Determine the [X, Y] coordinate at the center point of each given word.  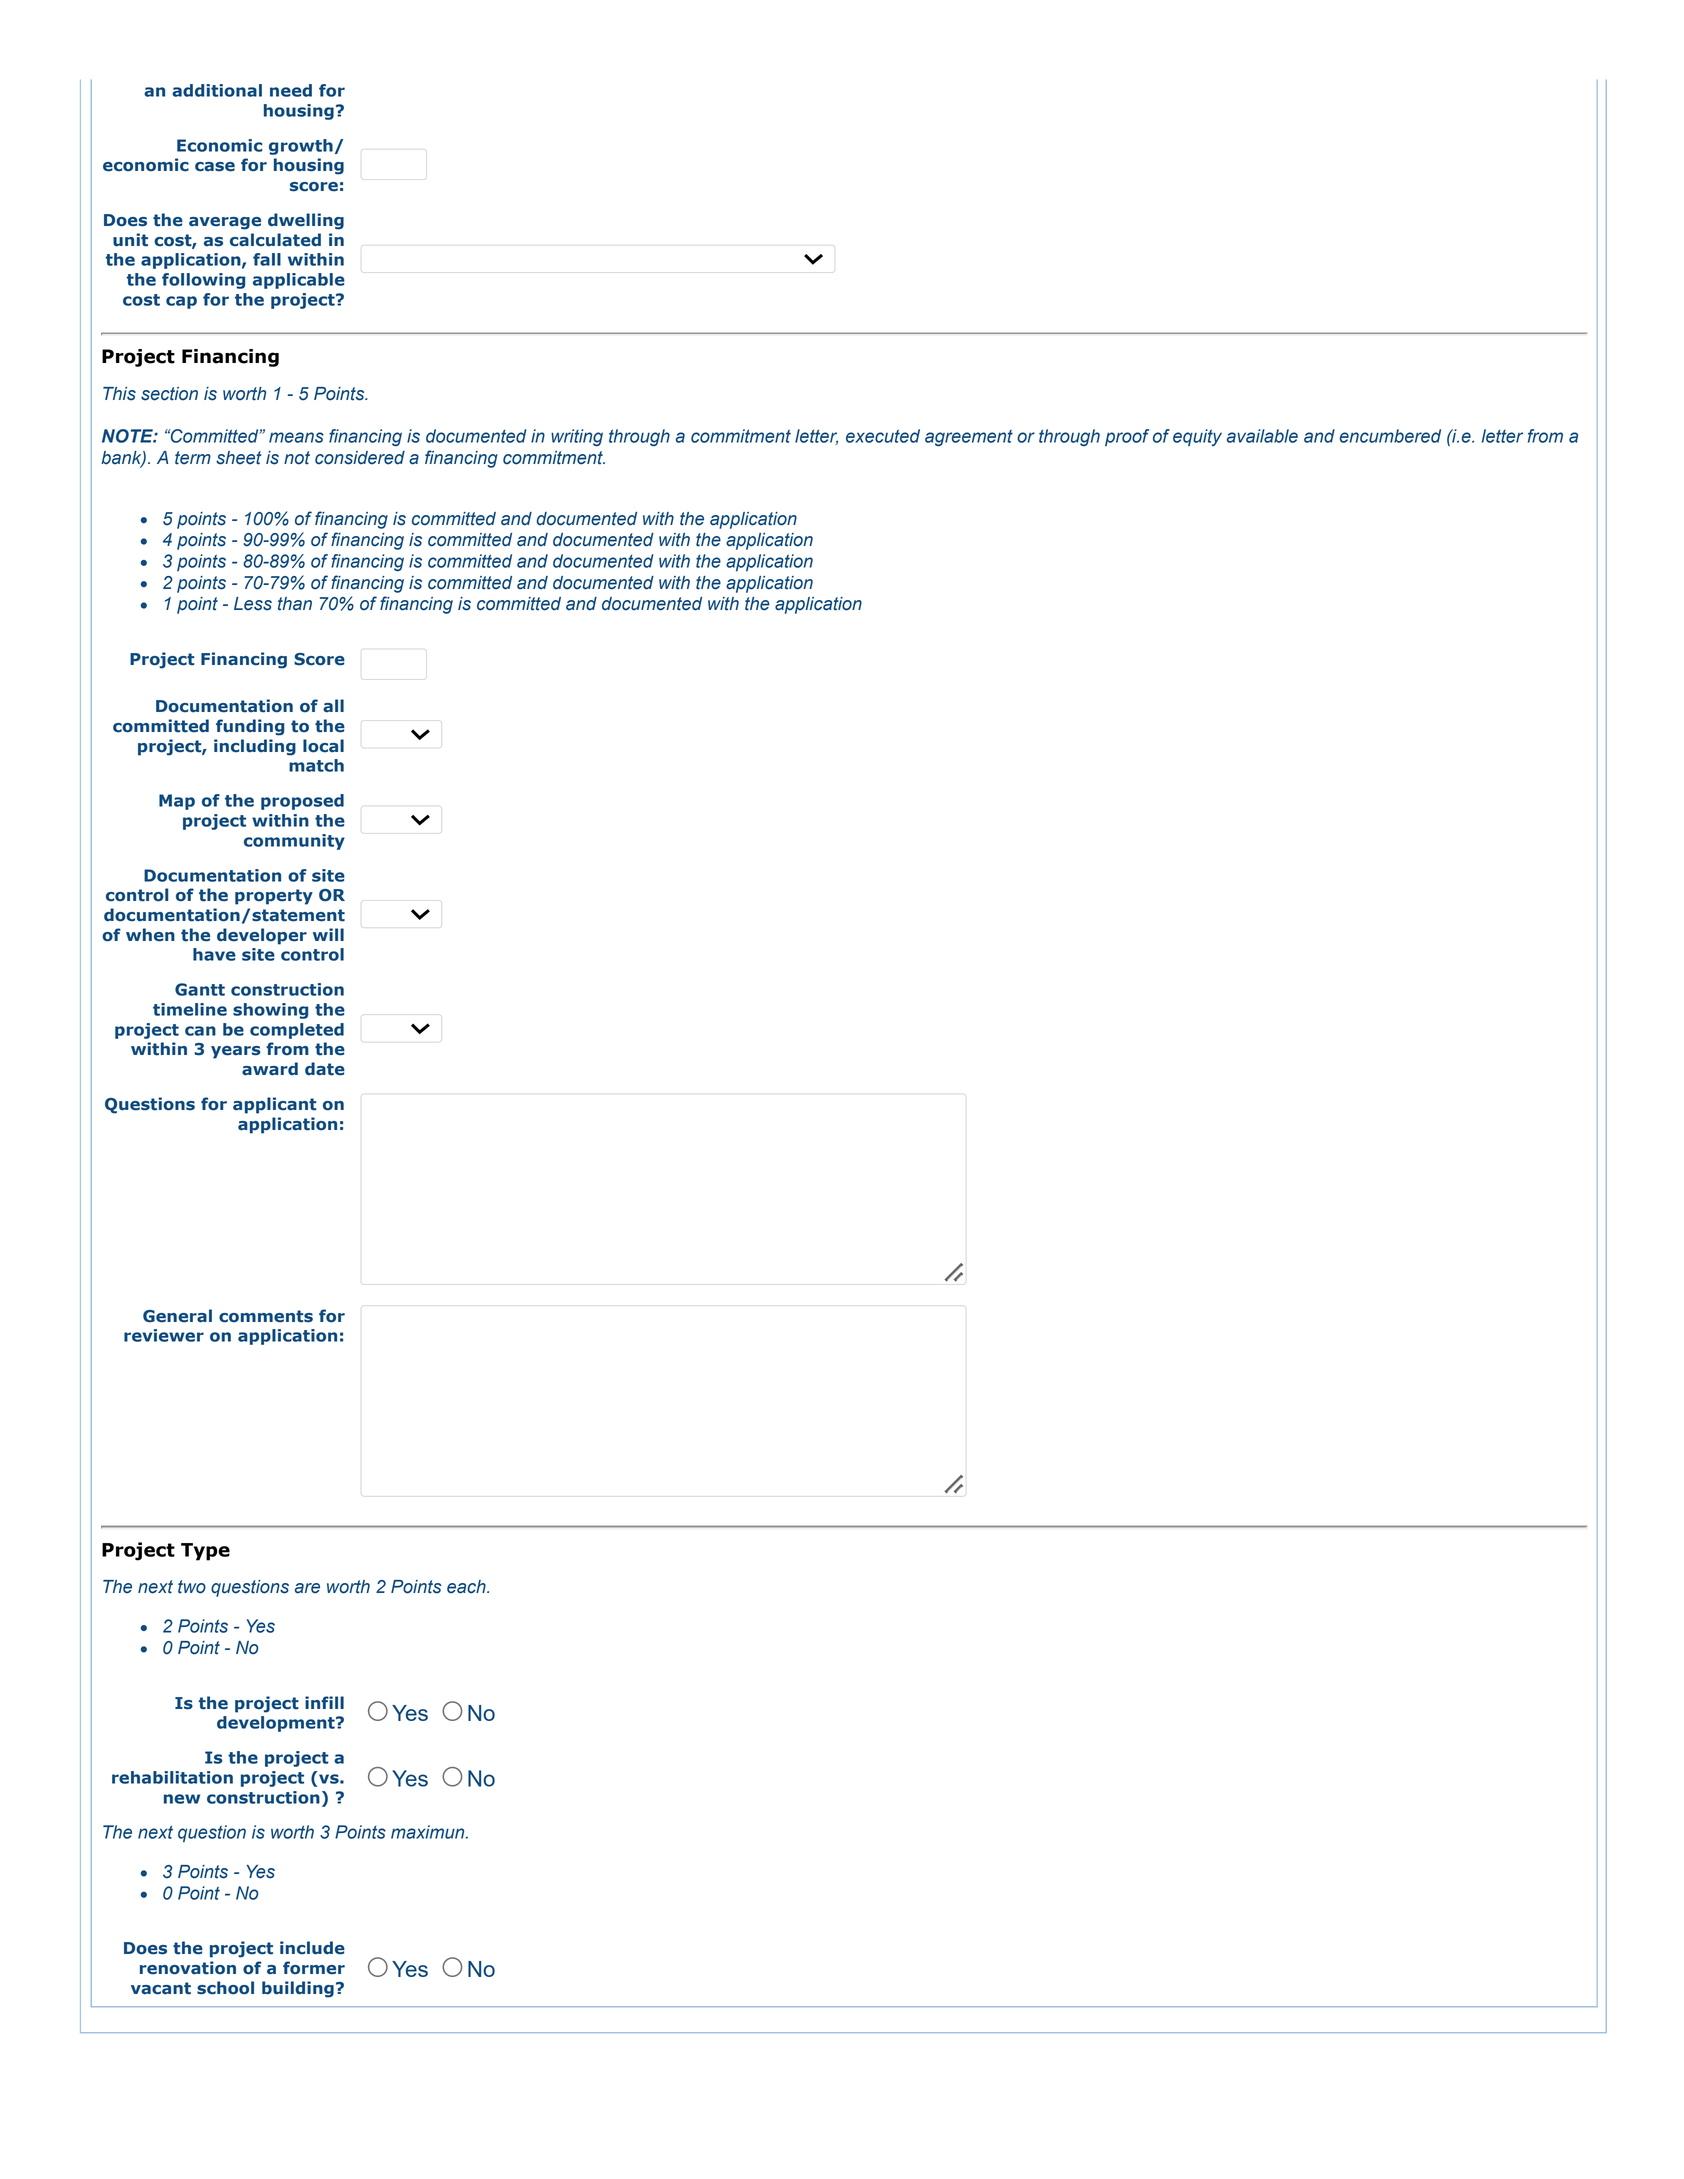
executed [883, 436]
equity [1197, 437]
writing [577, 437]
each [467, 1587]
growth [301, 147]
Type [205, 1552]
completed [297, 1031]
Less [253, 604]
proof [1127, 437]
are [307, 1588]
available [1262, 436]
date [325, 1069]
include [312, 1948]
